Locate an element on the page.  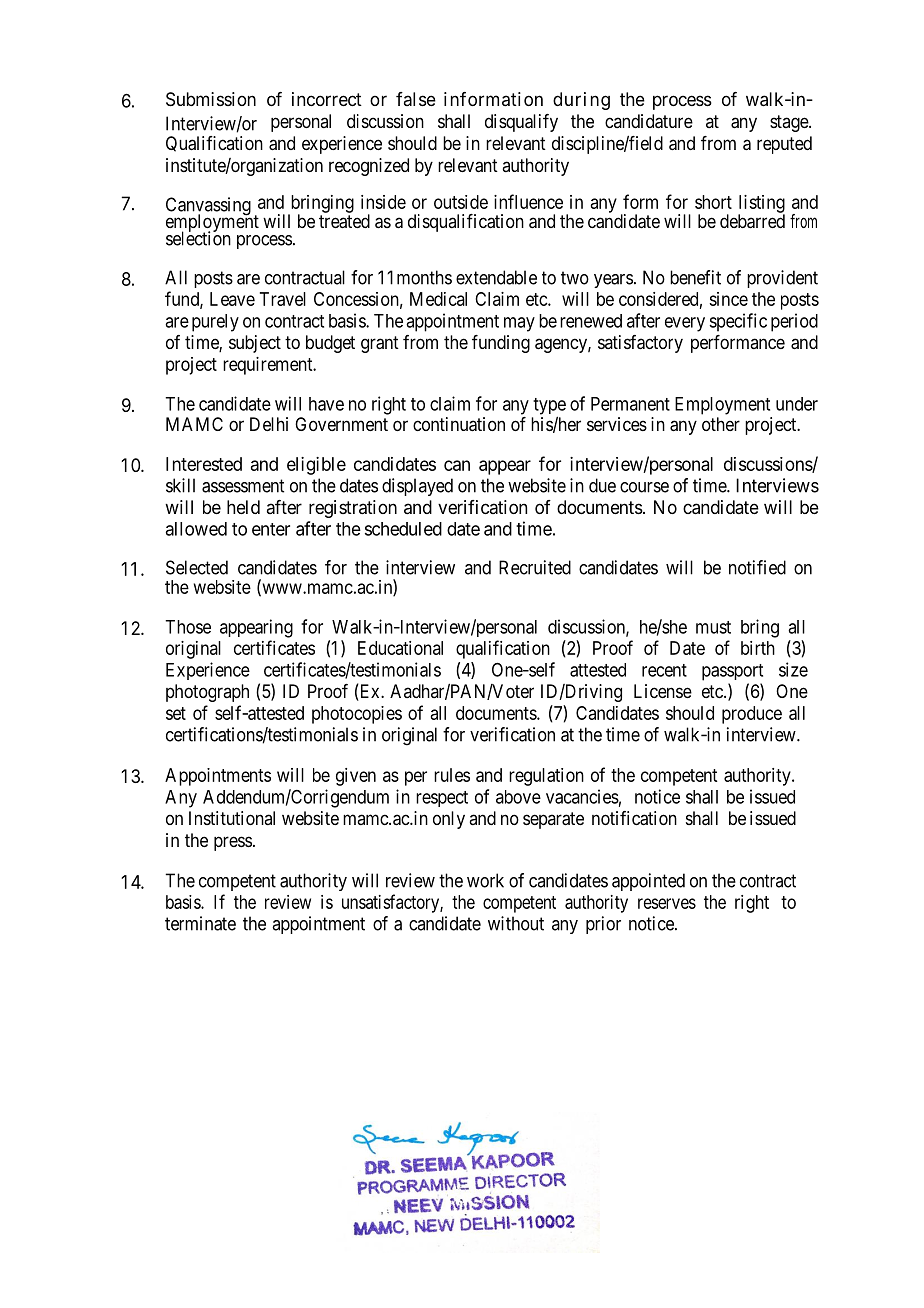
work is located at coordinates (485, 880).
